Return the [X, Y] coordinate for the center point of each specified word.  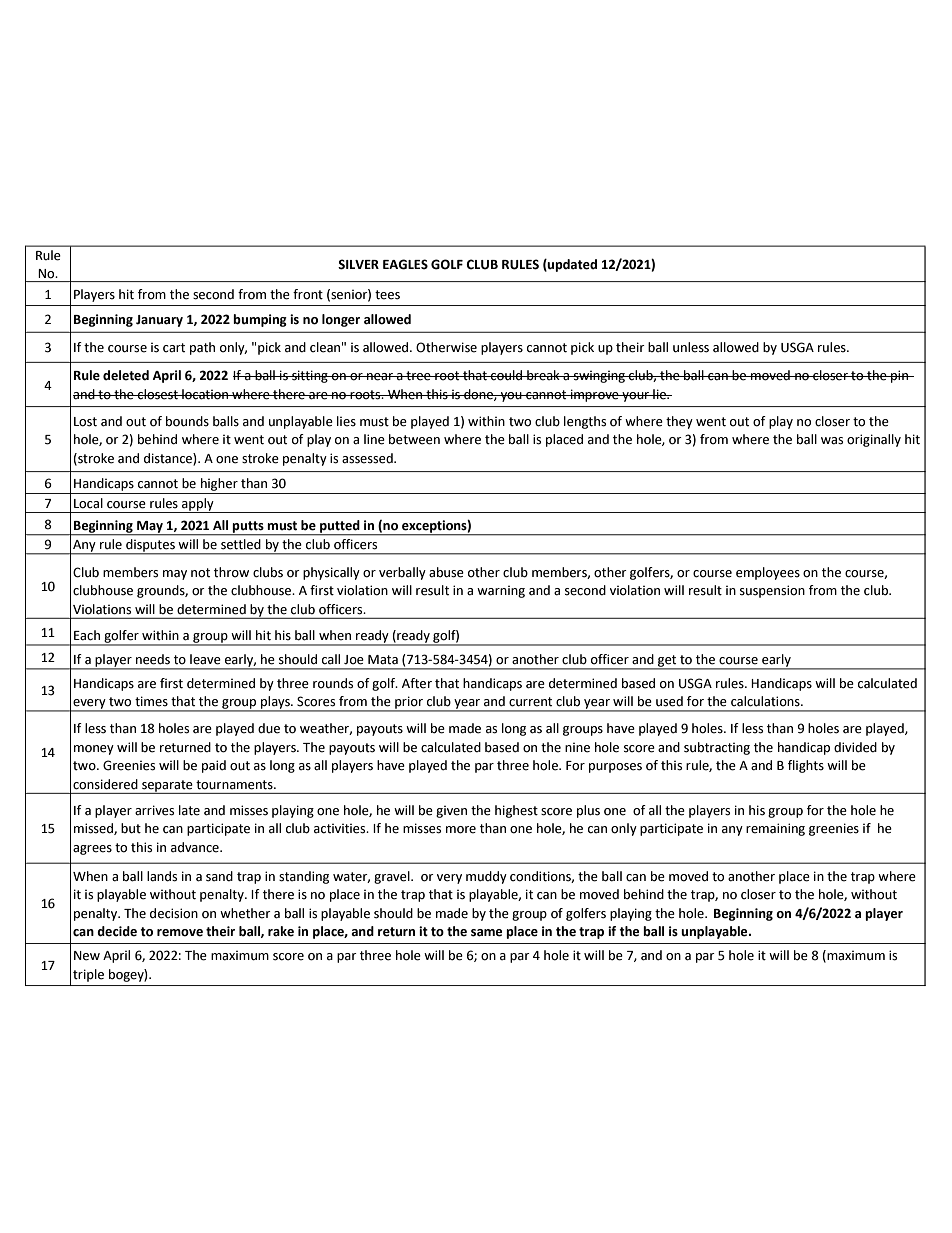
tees [387, 295]
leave [205, 659]
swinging [599, 377]
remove [180, 933]
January [159, 321]
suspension [772, 591]
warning [501, 592]
